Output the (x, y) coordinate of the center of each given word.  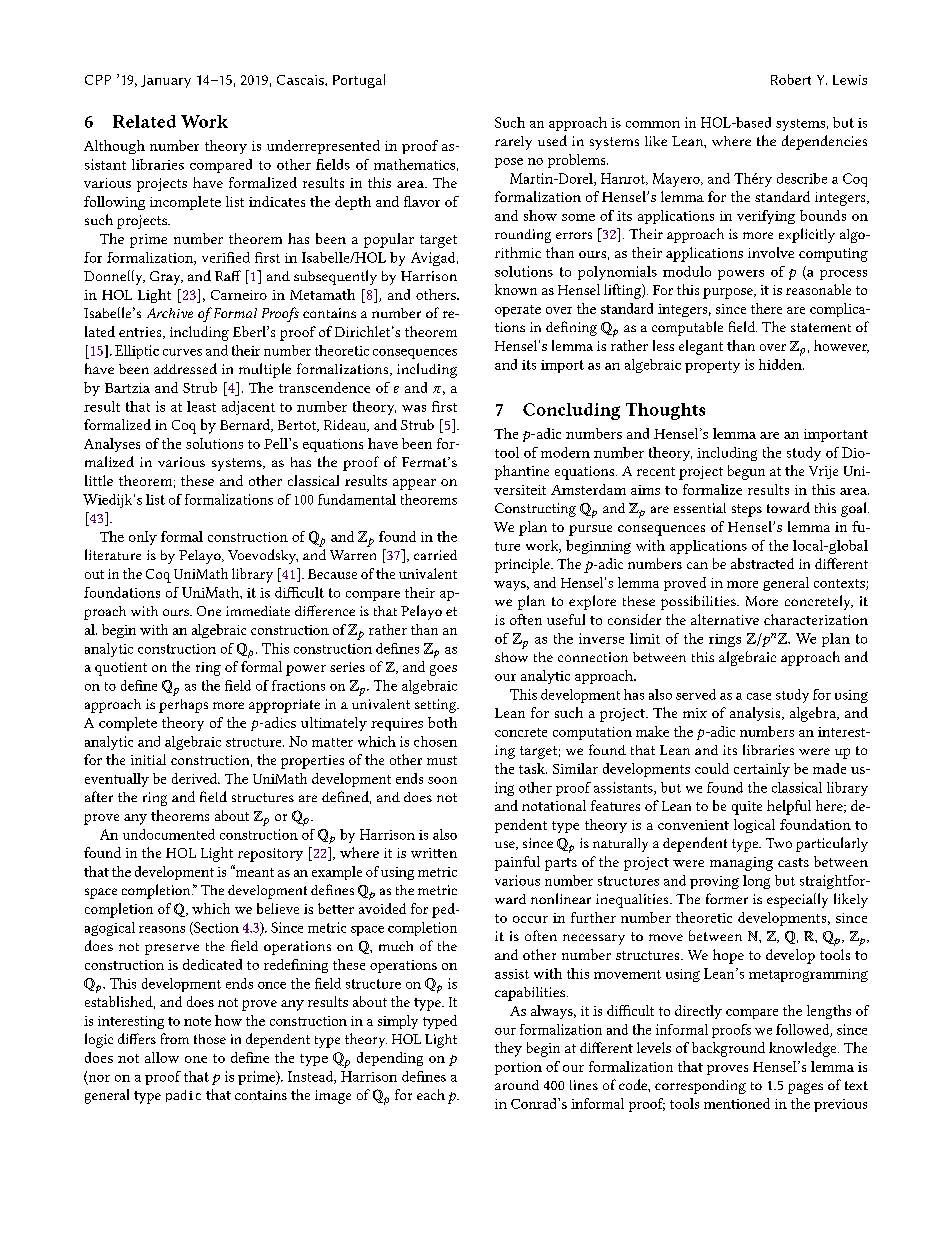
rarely (513, 143)
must (442, 760)
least (201, 406)
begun (746, 472)
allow (162, 1057)
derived (196, 778)
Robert (791, 79)
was (414, 408)
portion (518, 1068)
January (166, 81)
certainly (762, 770)
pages (805, 1088)
